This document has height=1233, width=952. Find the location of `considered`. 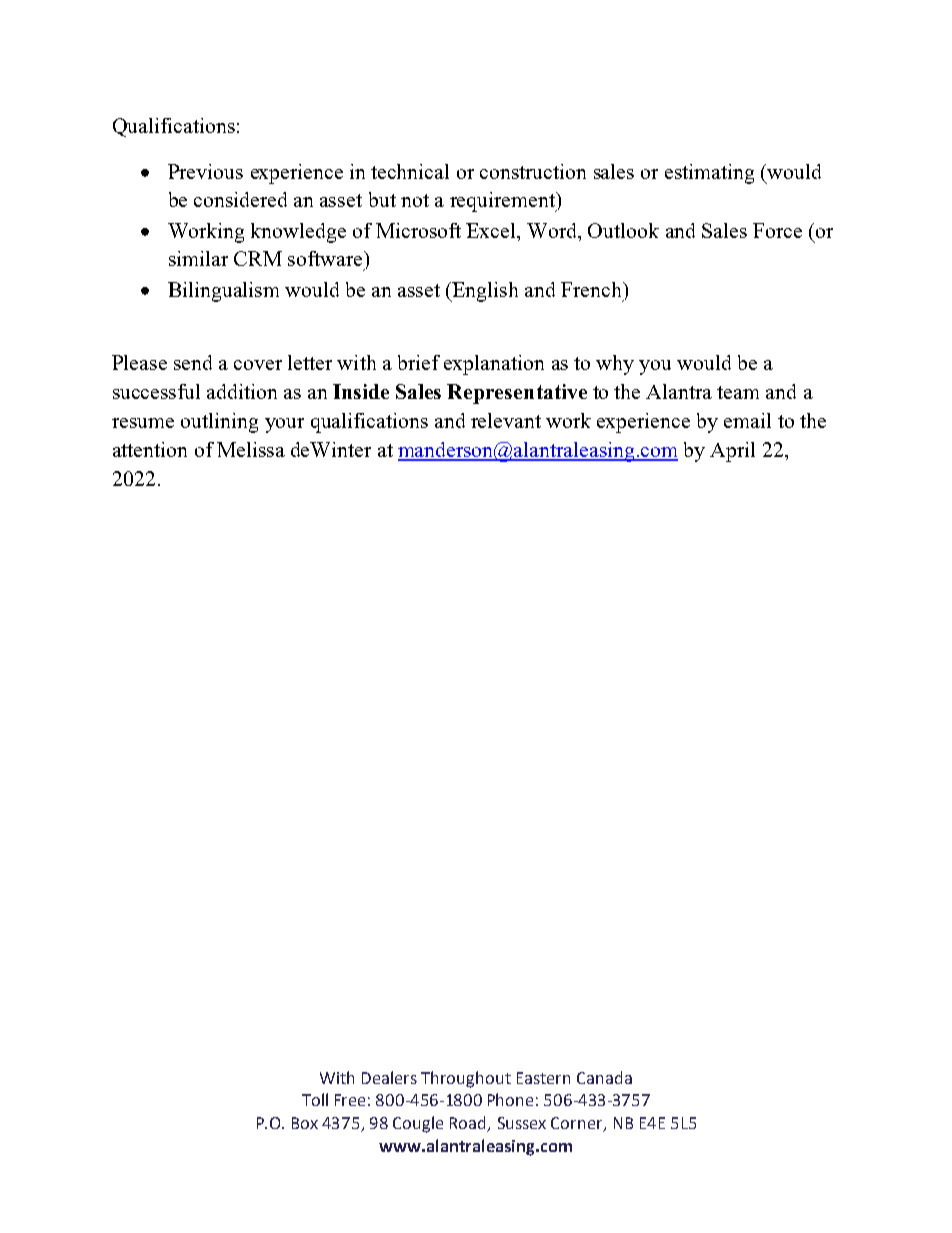

considered is located at coordinates (240, 199).
